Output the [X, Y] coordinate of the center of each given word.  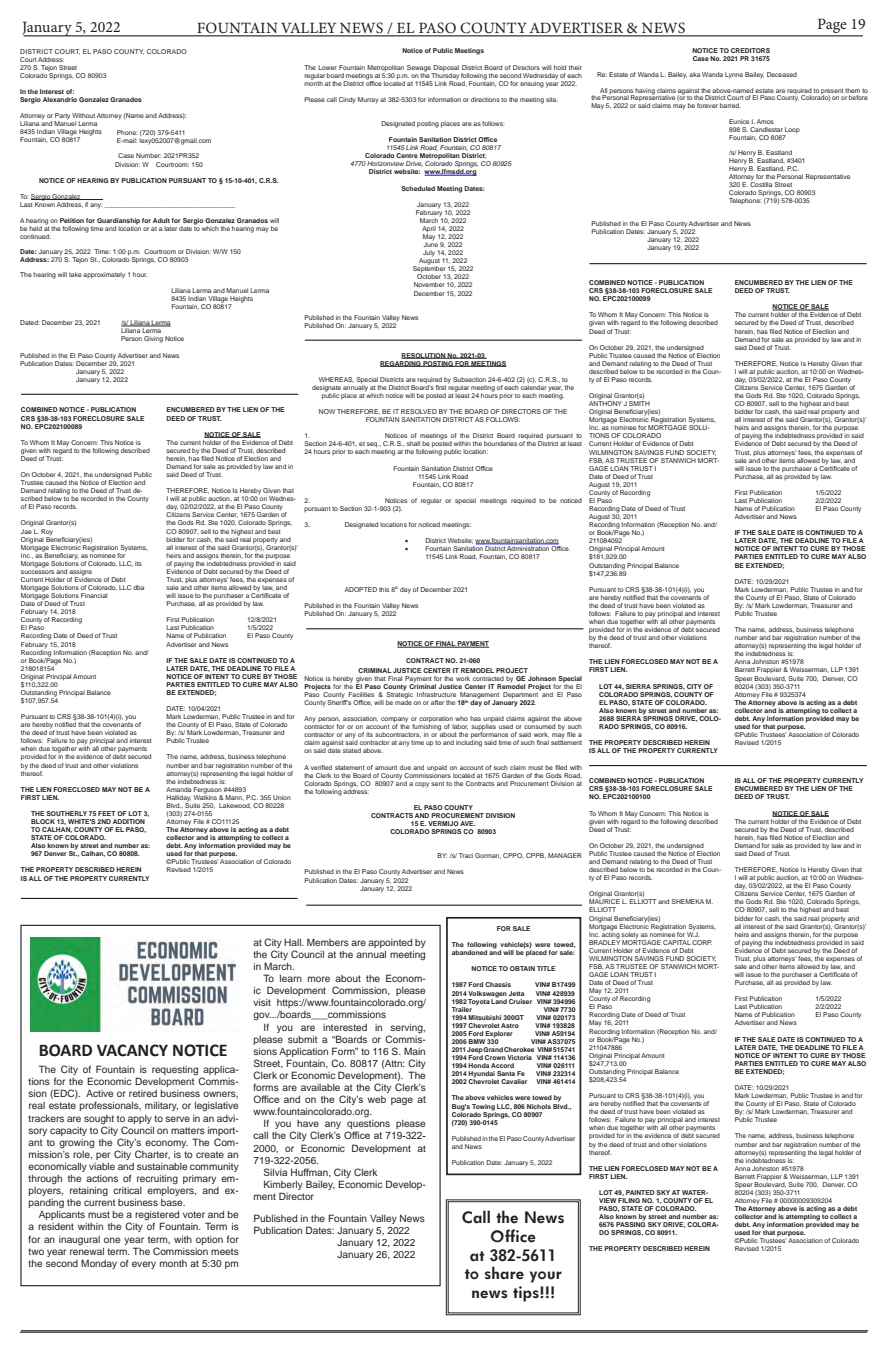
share [504, 1273]
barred [730, 105]
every [144, 1265]
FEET [107, 813]
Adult [161, 220]
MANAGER [565, 855]
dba [138, 587]
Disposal [446, 68]
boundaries [500, 443]
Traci [466, 855]
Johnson [542, 678]
